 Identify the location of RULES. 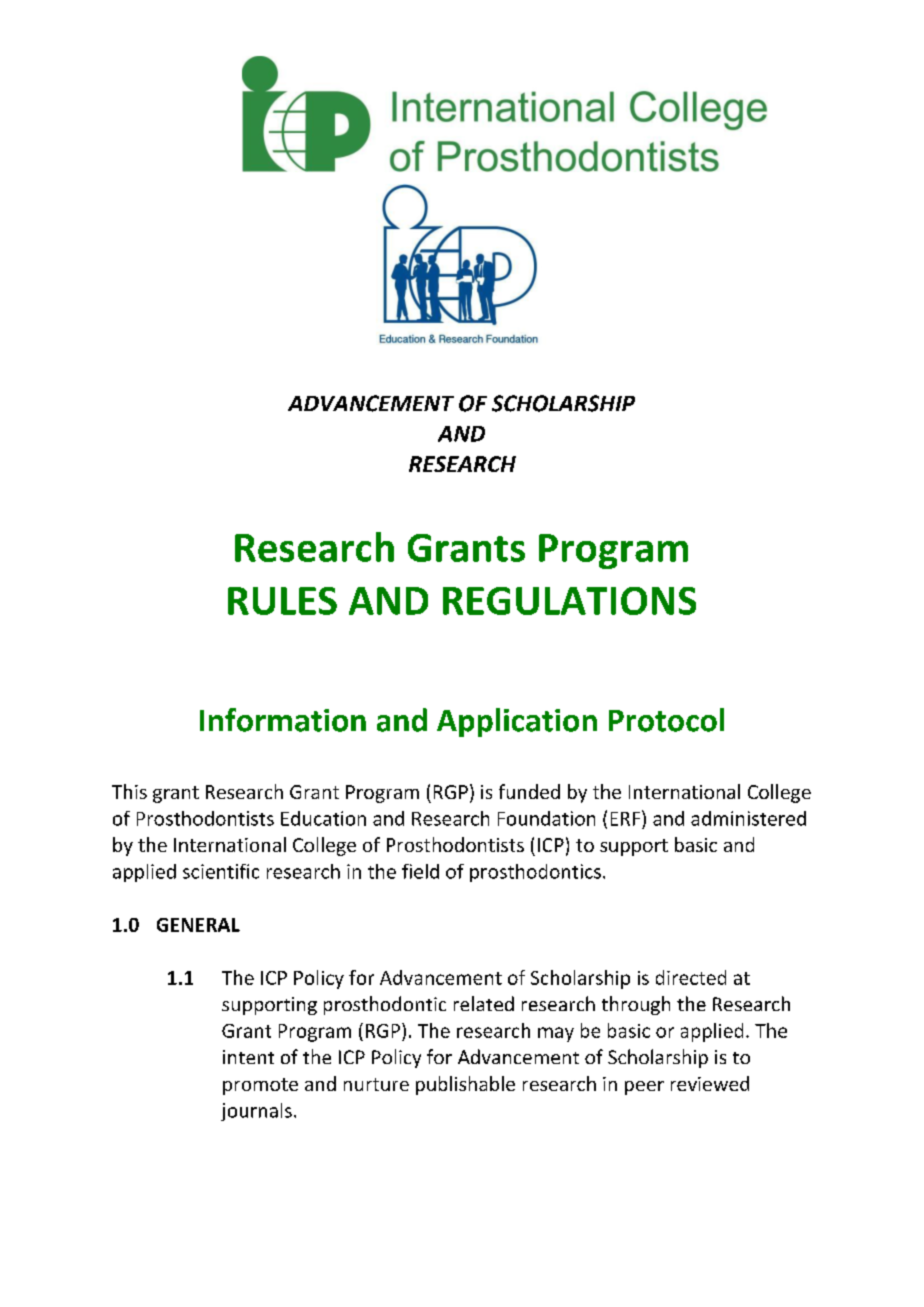
(282, 601).
